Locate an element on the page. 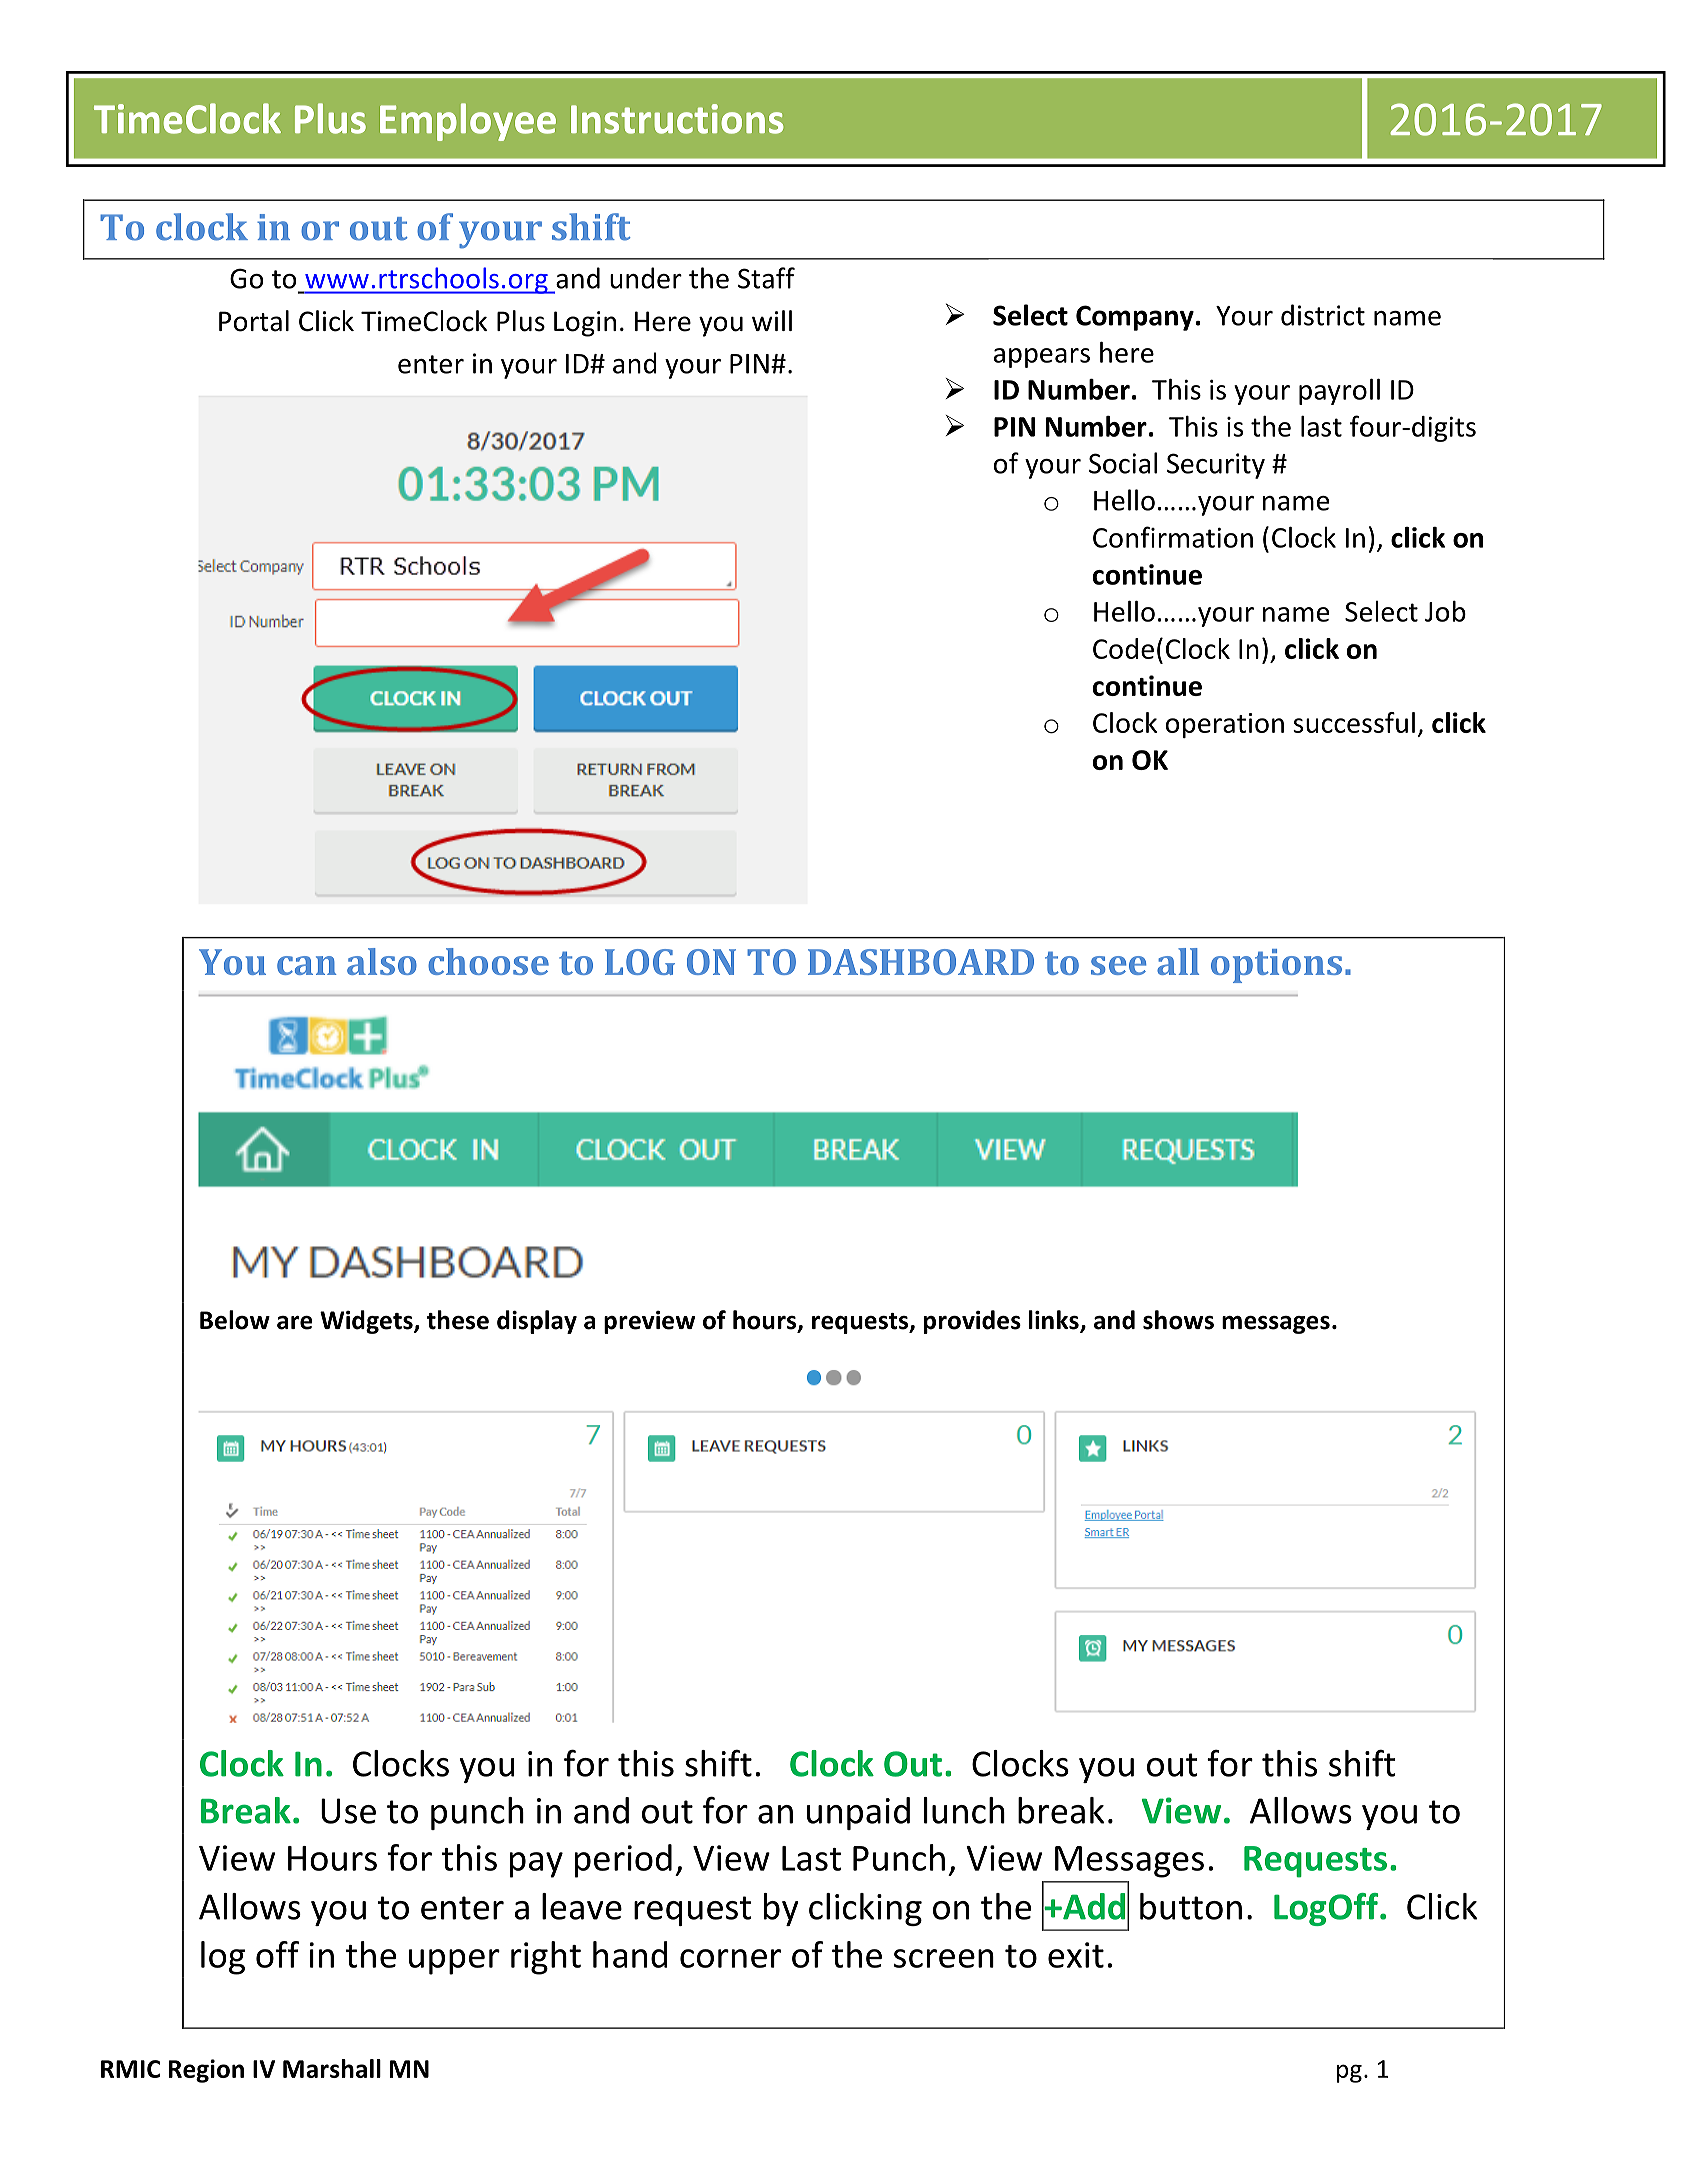 Image resolution: width=1687 pixels, height=2184 pixels. provides is located at coordinates (972, 1322).
